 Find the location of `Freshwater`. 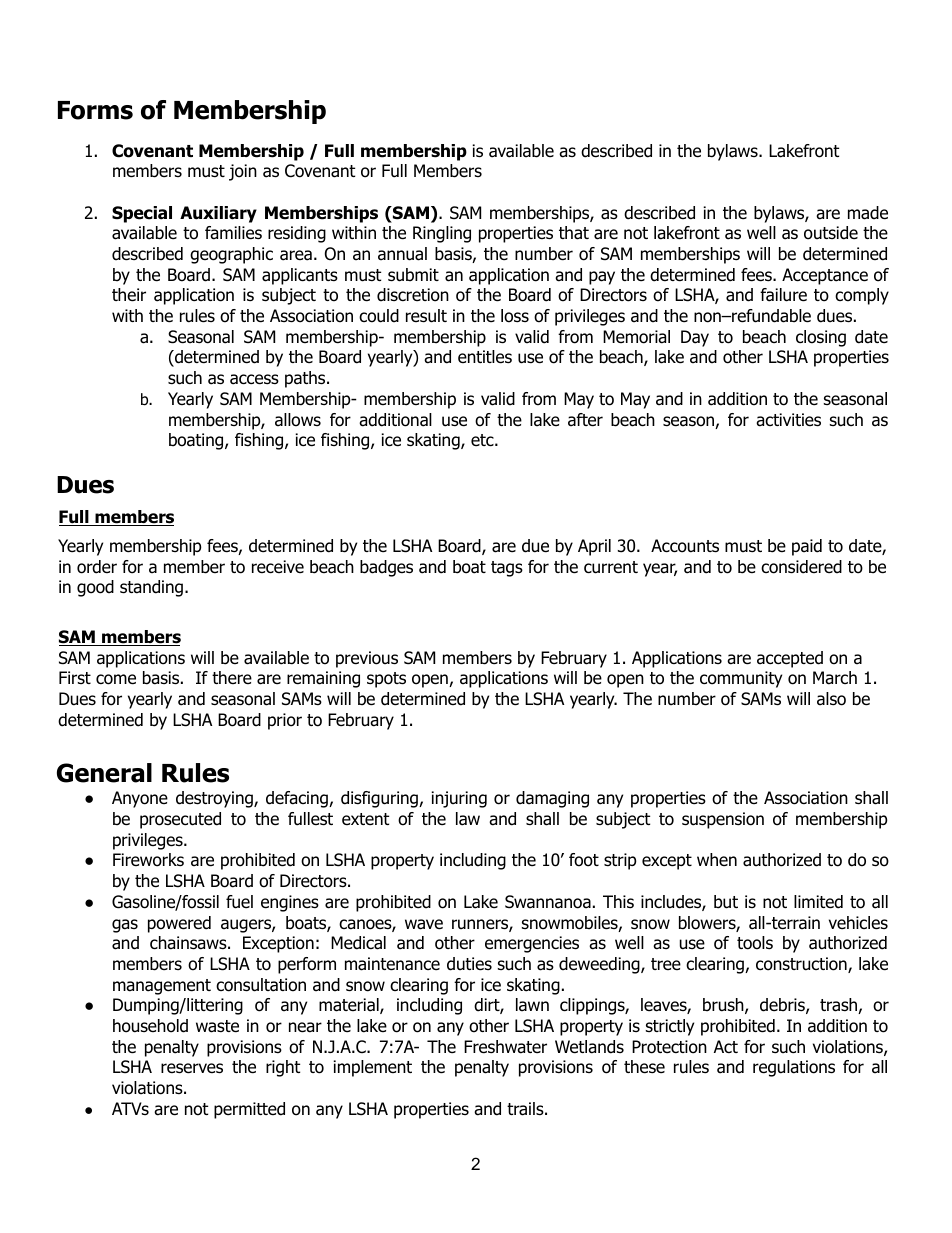

Freshwater is located at coordinates (505, 1047).
